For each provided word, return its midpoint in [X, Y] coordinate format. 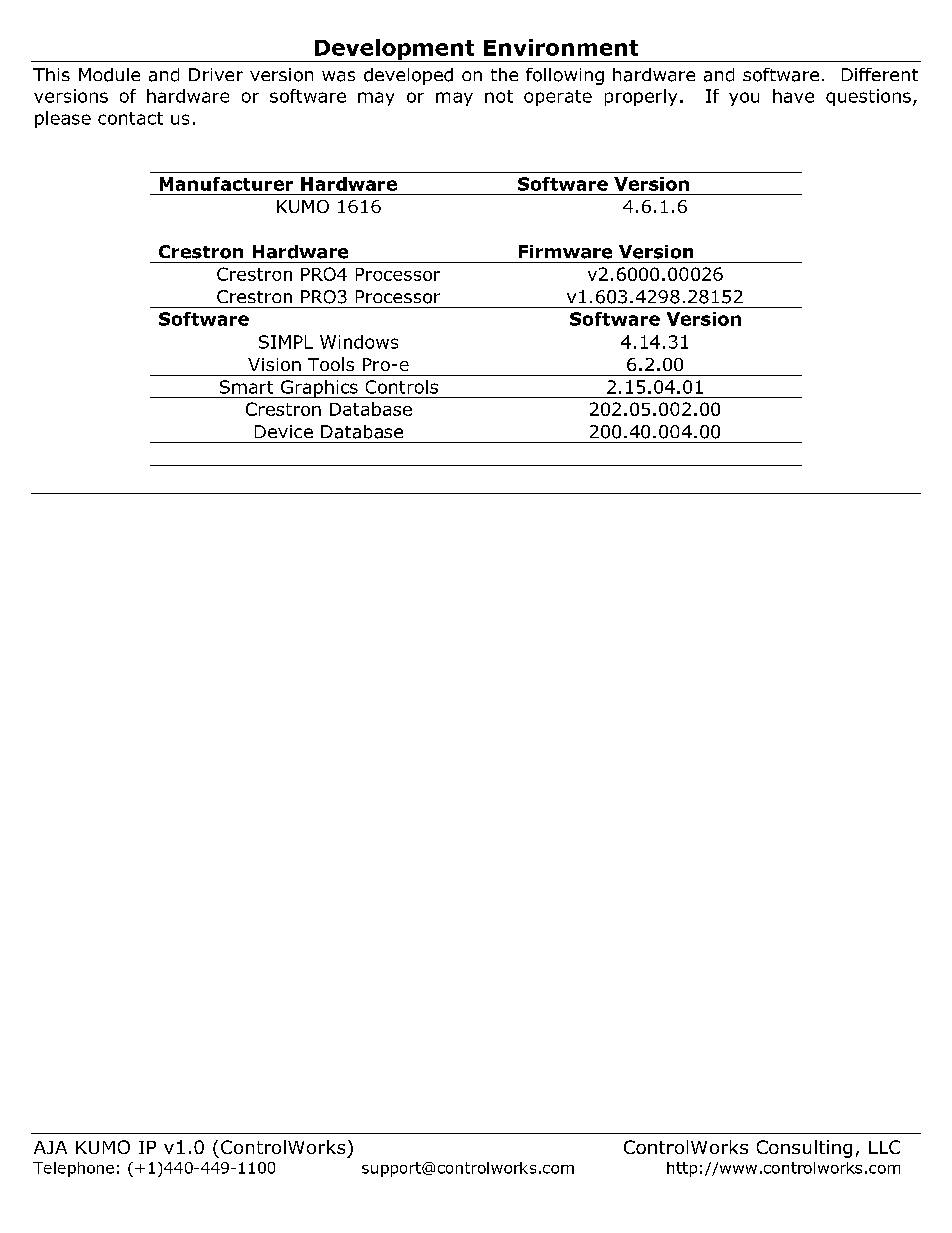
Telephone [73, 1169]
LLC [884, 1147]
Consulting [804, 1149]
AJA [50, 1147]
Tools [331, 364]
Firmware [565, 252]
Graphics [319, 389]
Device [284, 431]
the [504, 74]
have [793, 96]
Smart [246, 387]
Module [109, 75]
